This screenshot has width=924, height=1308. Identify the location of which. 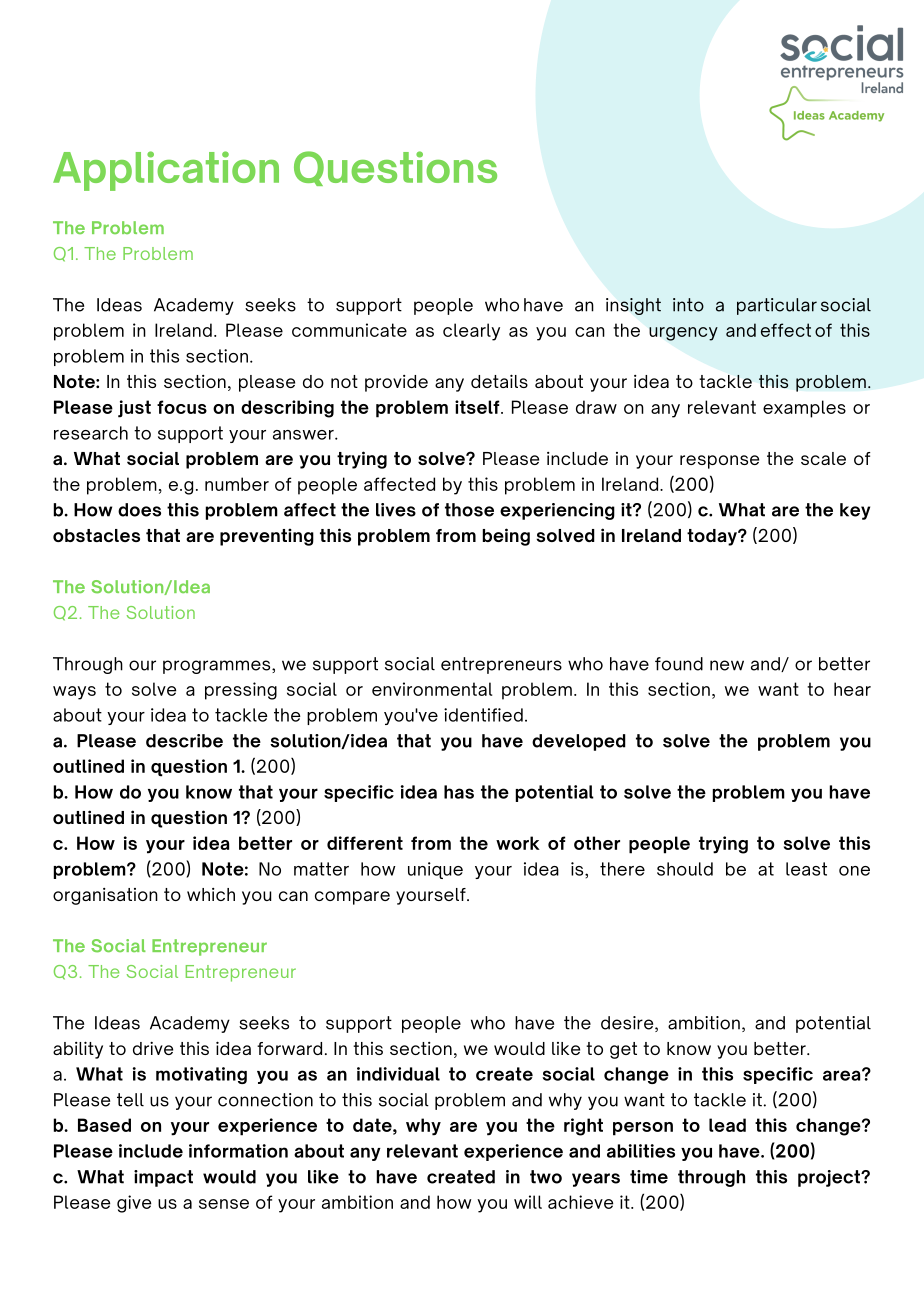
(211, 894).
